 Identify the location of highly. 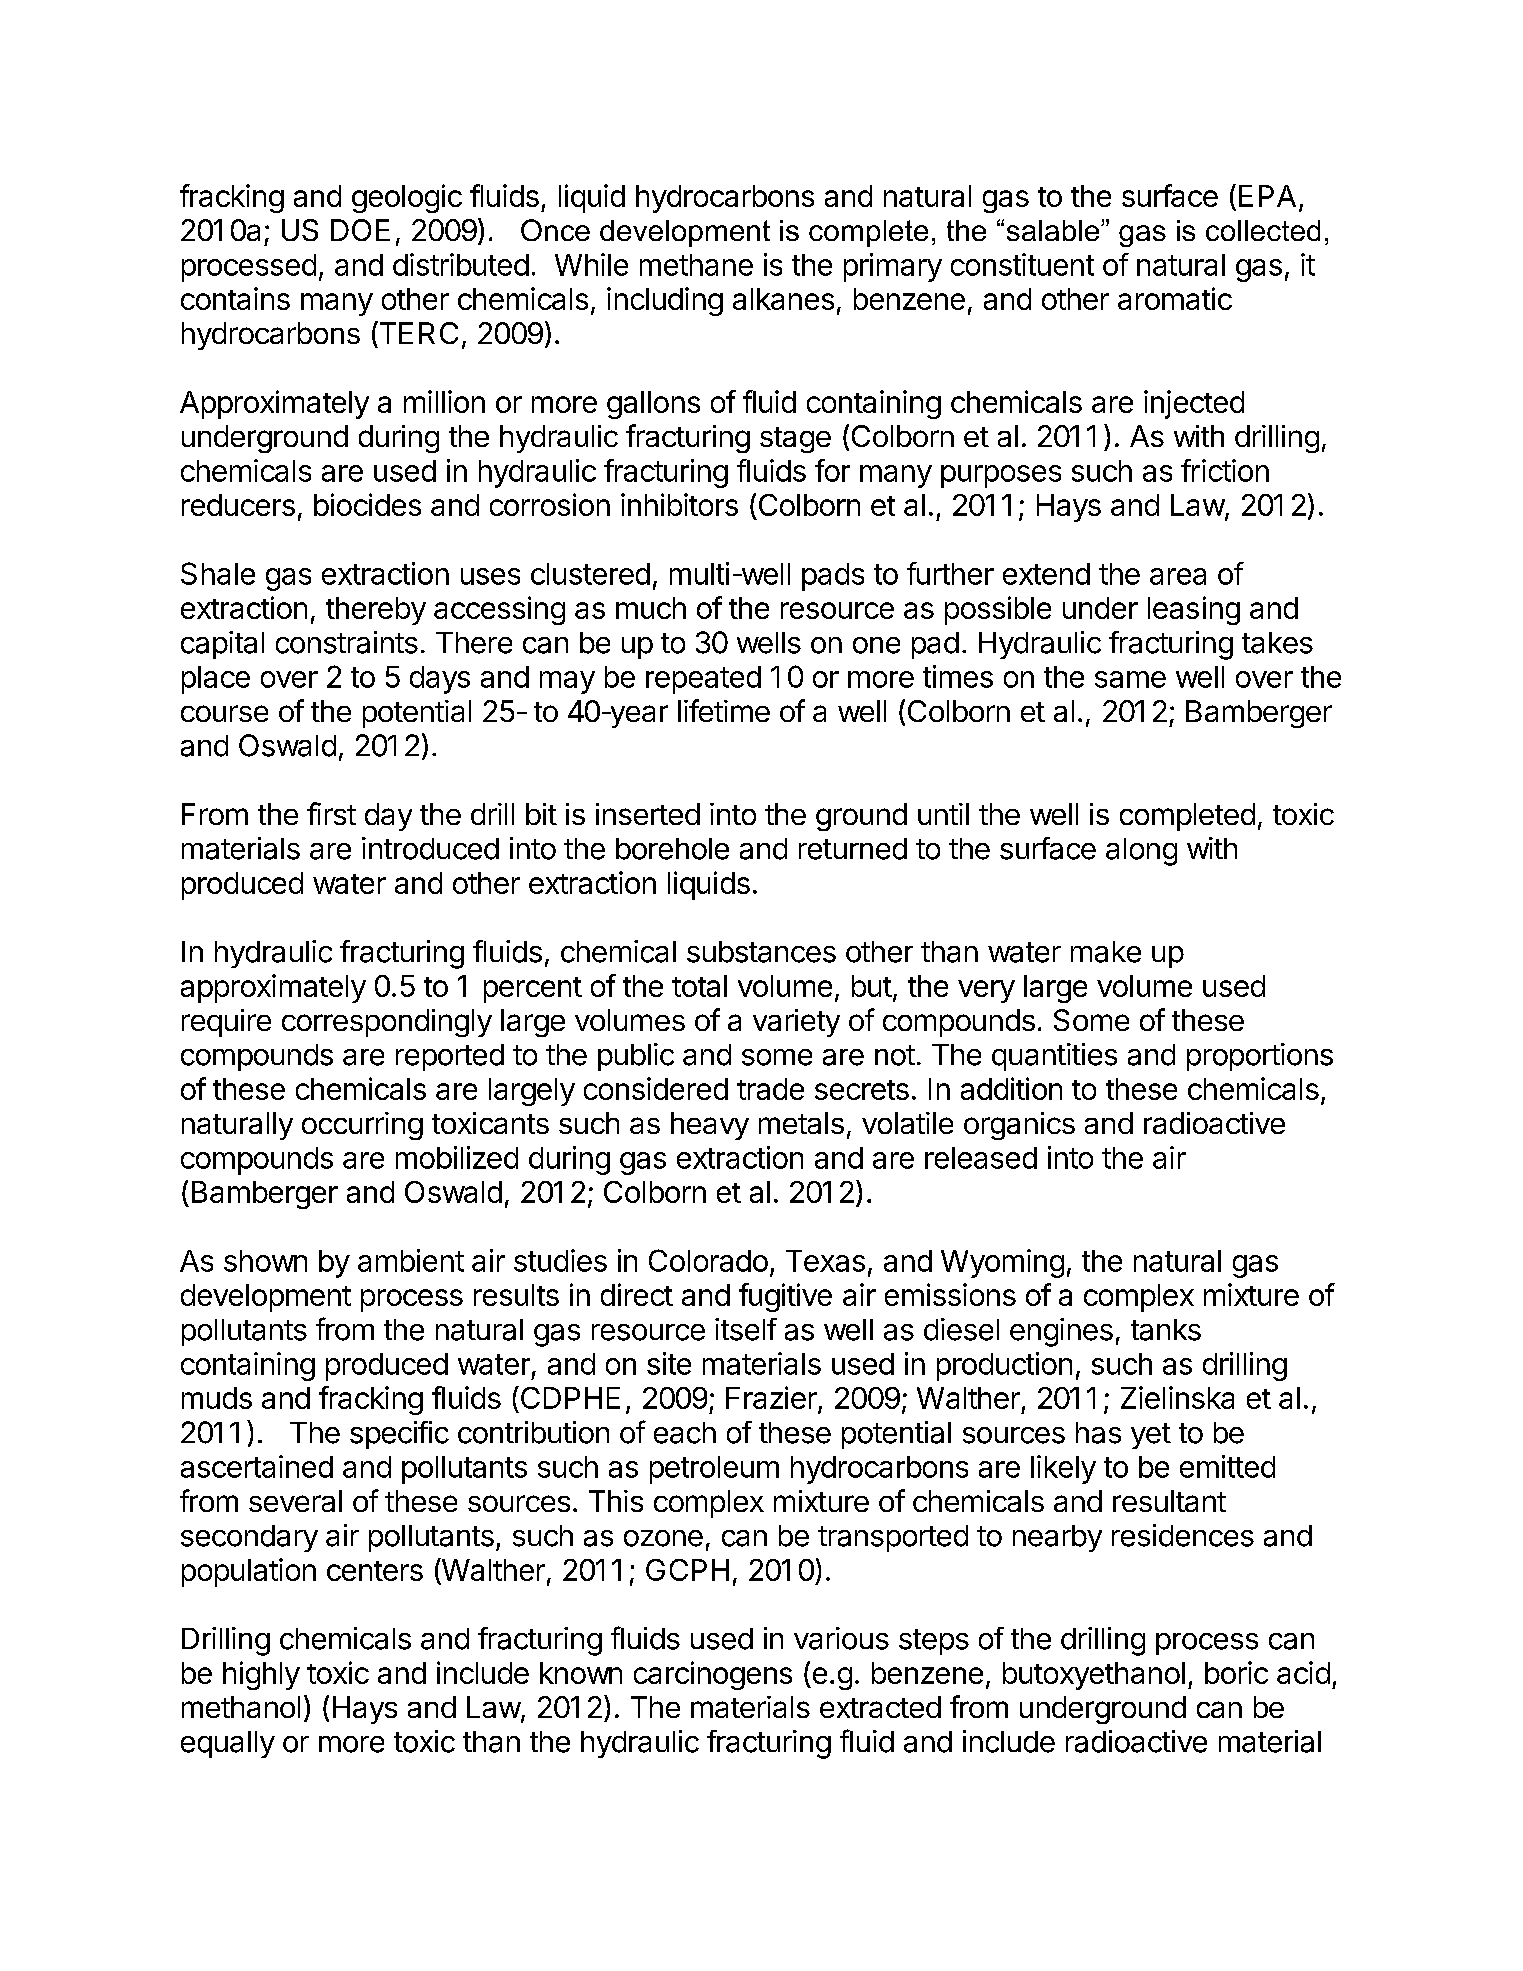
(261, 1675).
